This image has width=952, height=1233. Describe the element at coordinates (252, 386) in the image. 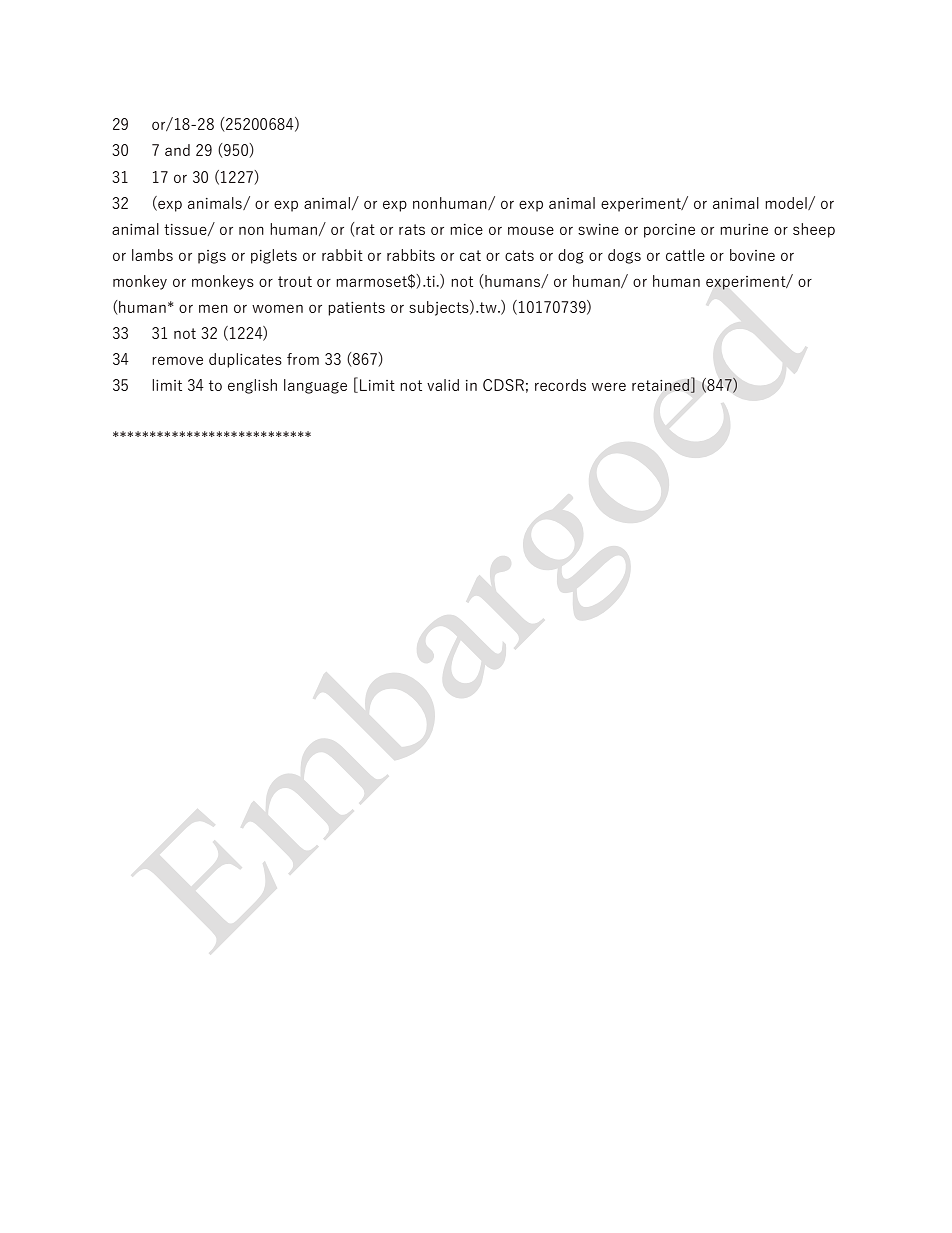

I see `english` at that location.
